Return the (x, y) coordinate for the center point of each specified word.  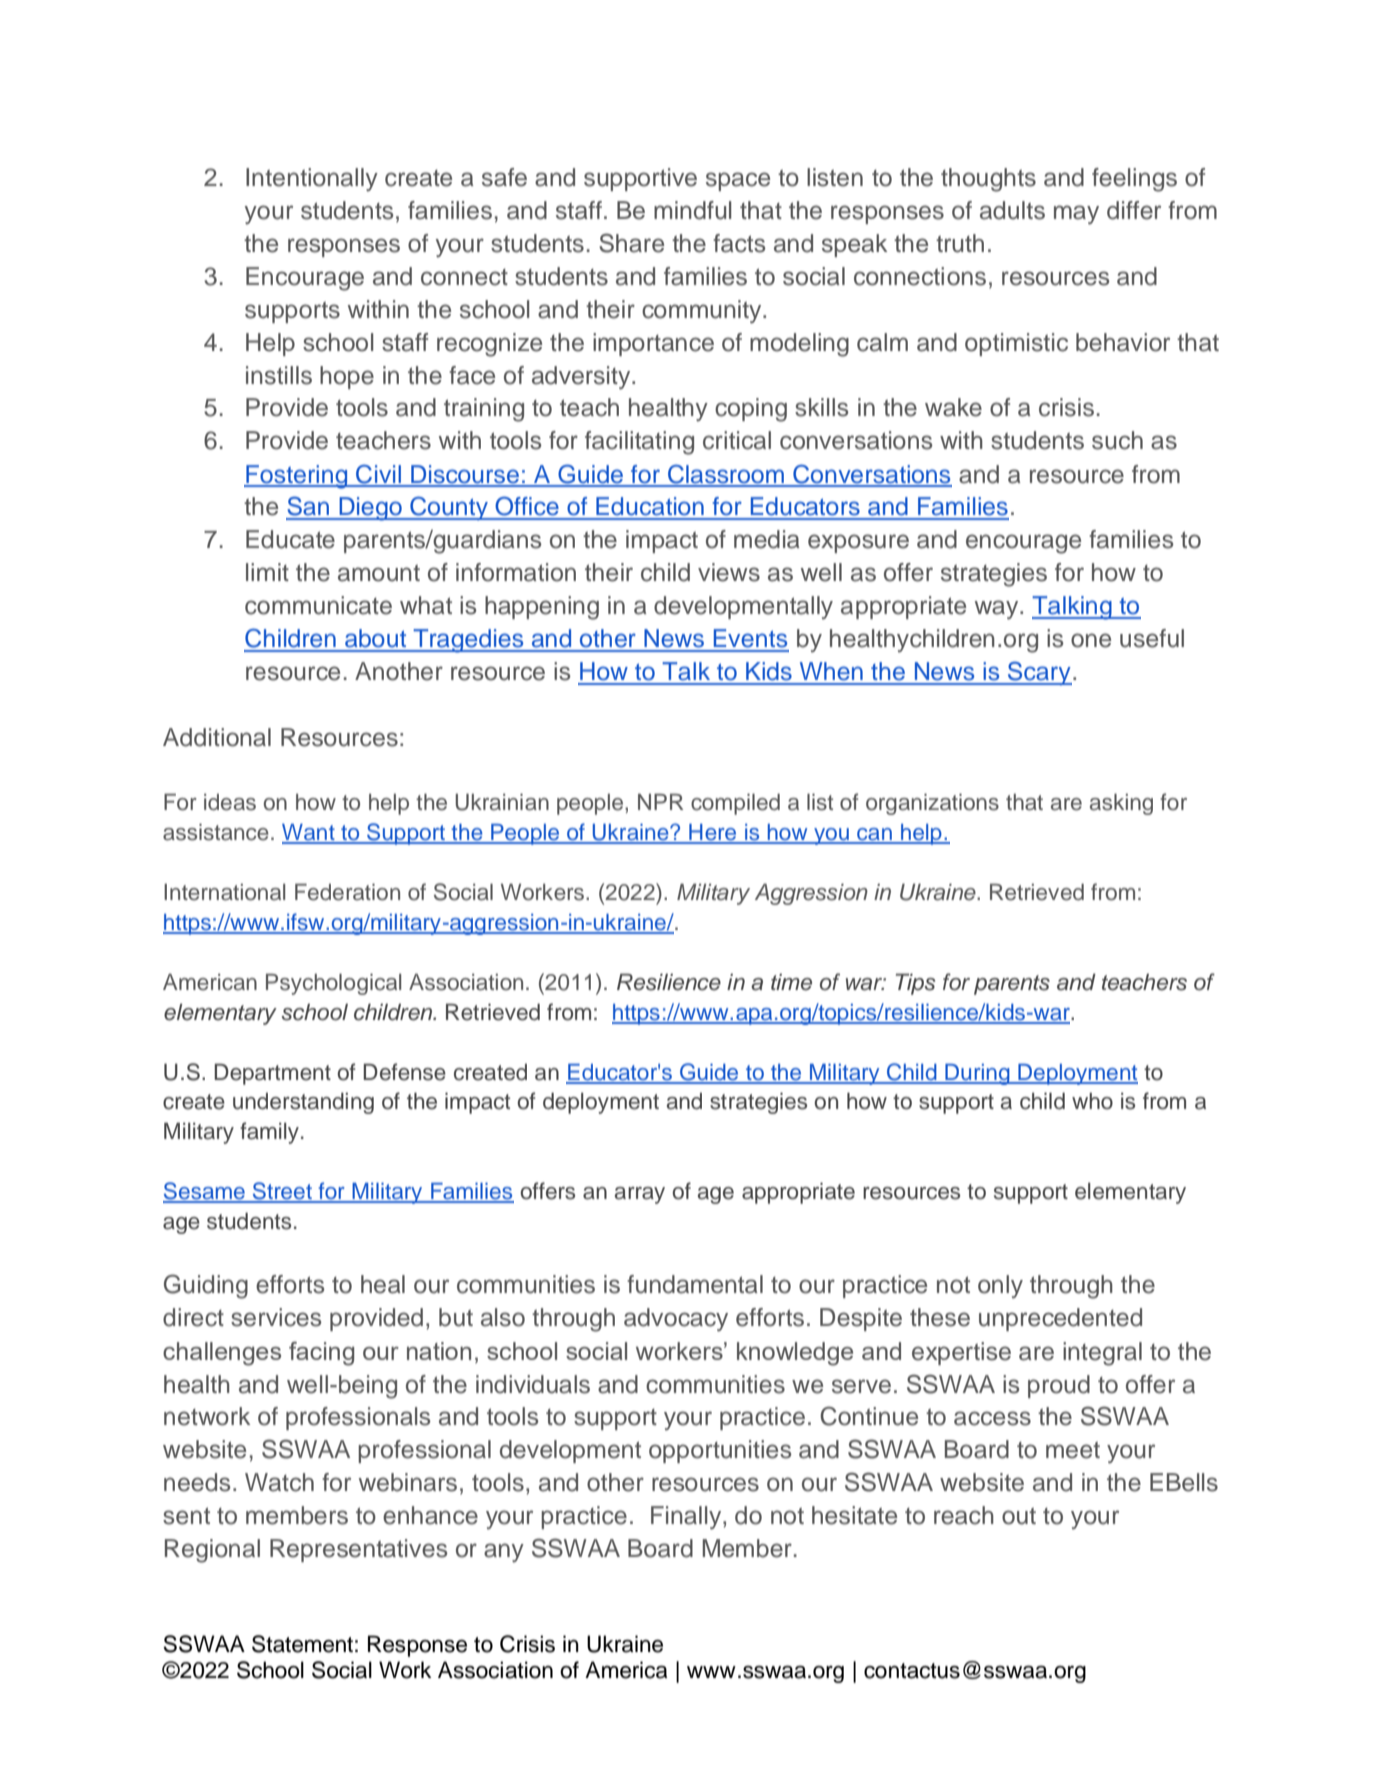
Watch (279, 1482)
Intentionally (312, 180)
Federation (347, 892)
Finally (687, 1518)
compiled (735, 804)
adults (1012, 210)
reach (964, 1515)
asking (1121, 804)
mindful (692, 210)
